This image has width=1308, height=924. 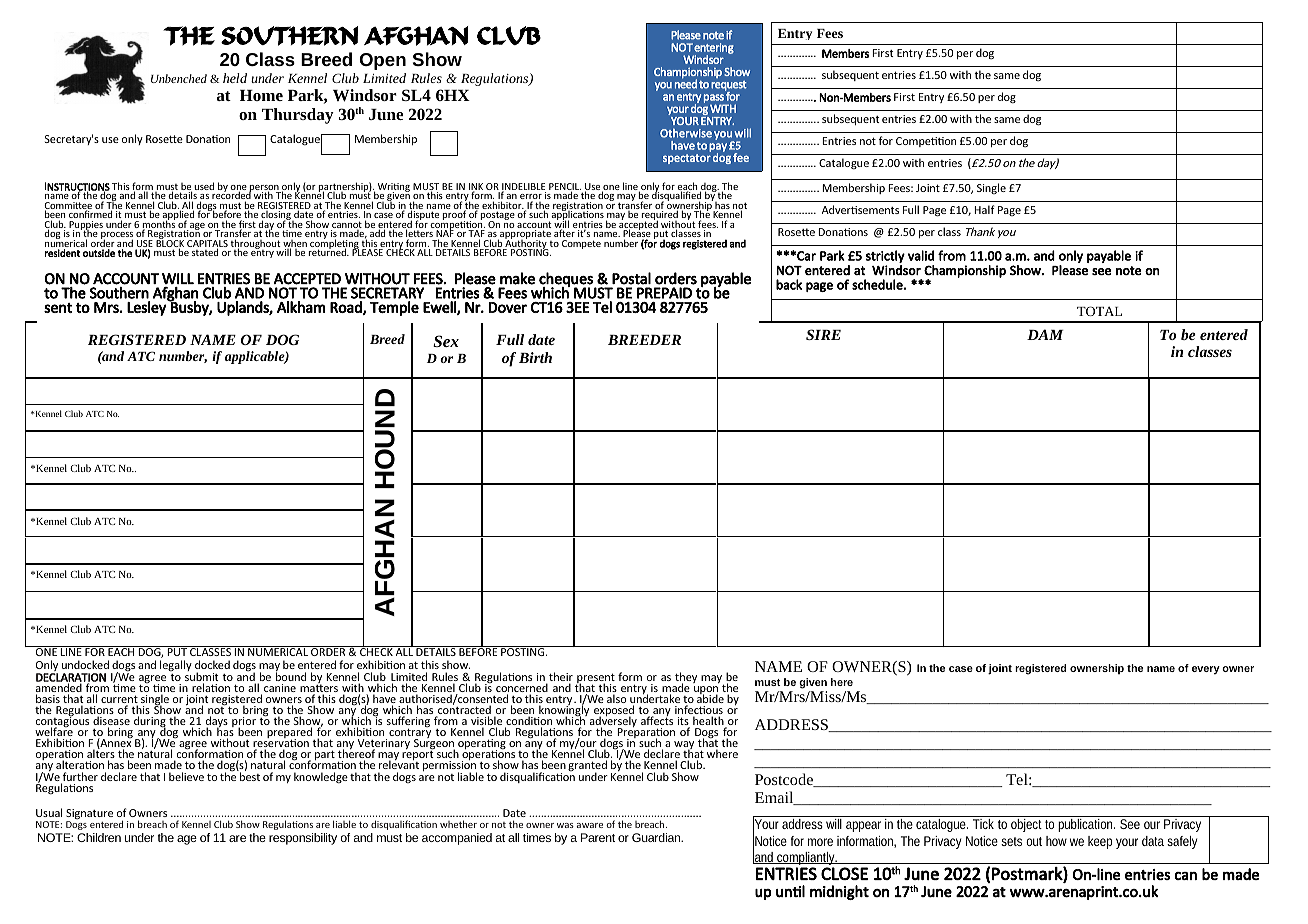 What do you see at coordinates (1045, 334) in the image?
I see `DAM` at bounding box center [1045, 334].
